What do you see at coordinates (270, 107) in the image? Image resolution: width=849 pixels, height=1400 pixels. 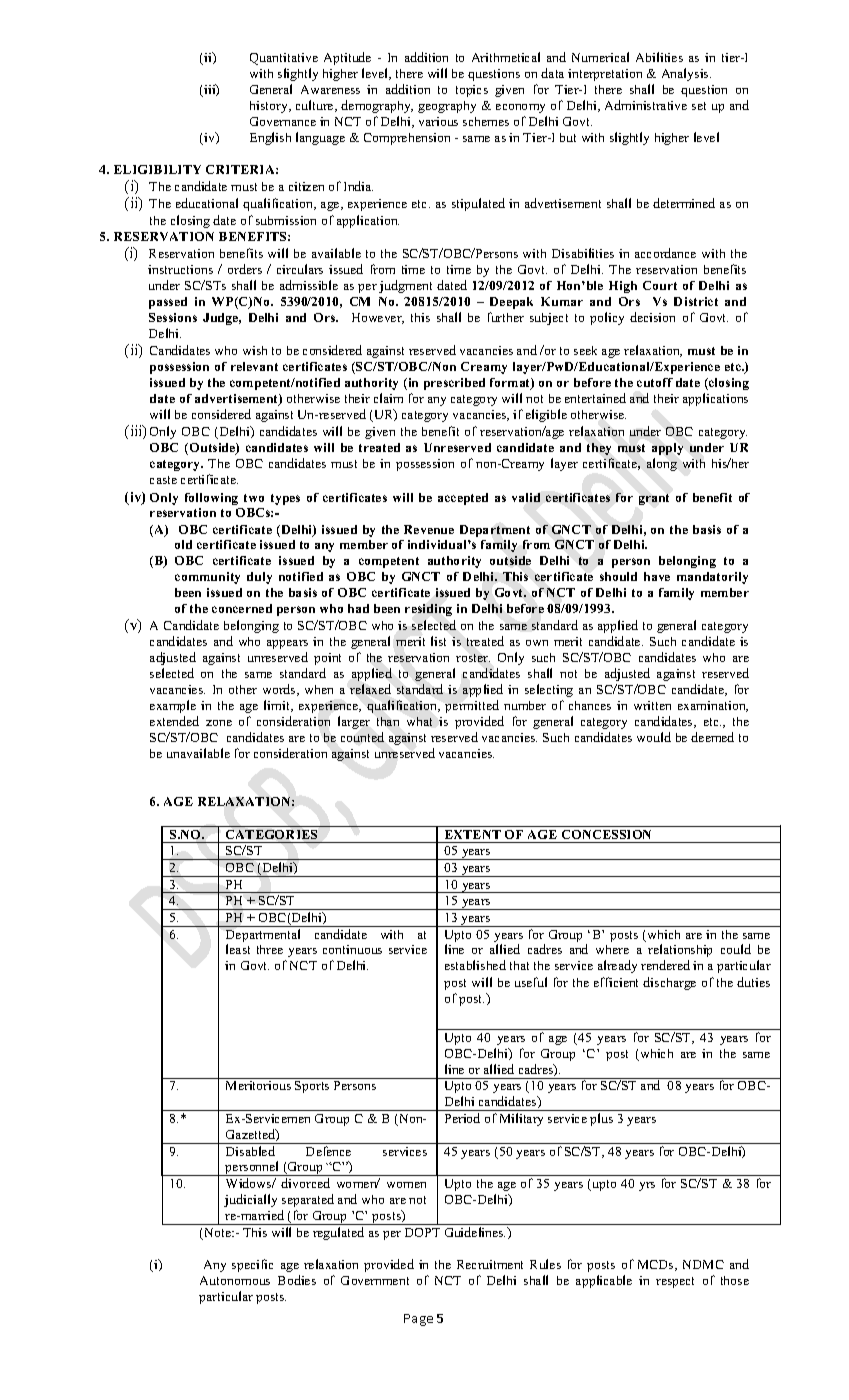 I see `history` at bounding box center [270, 107].
